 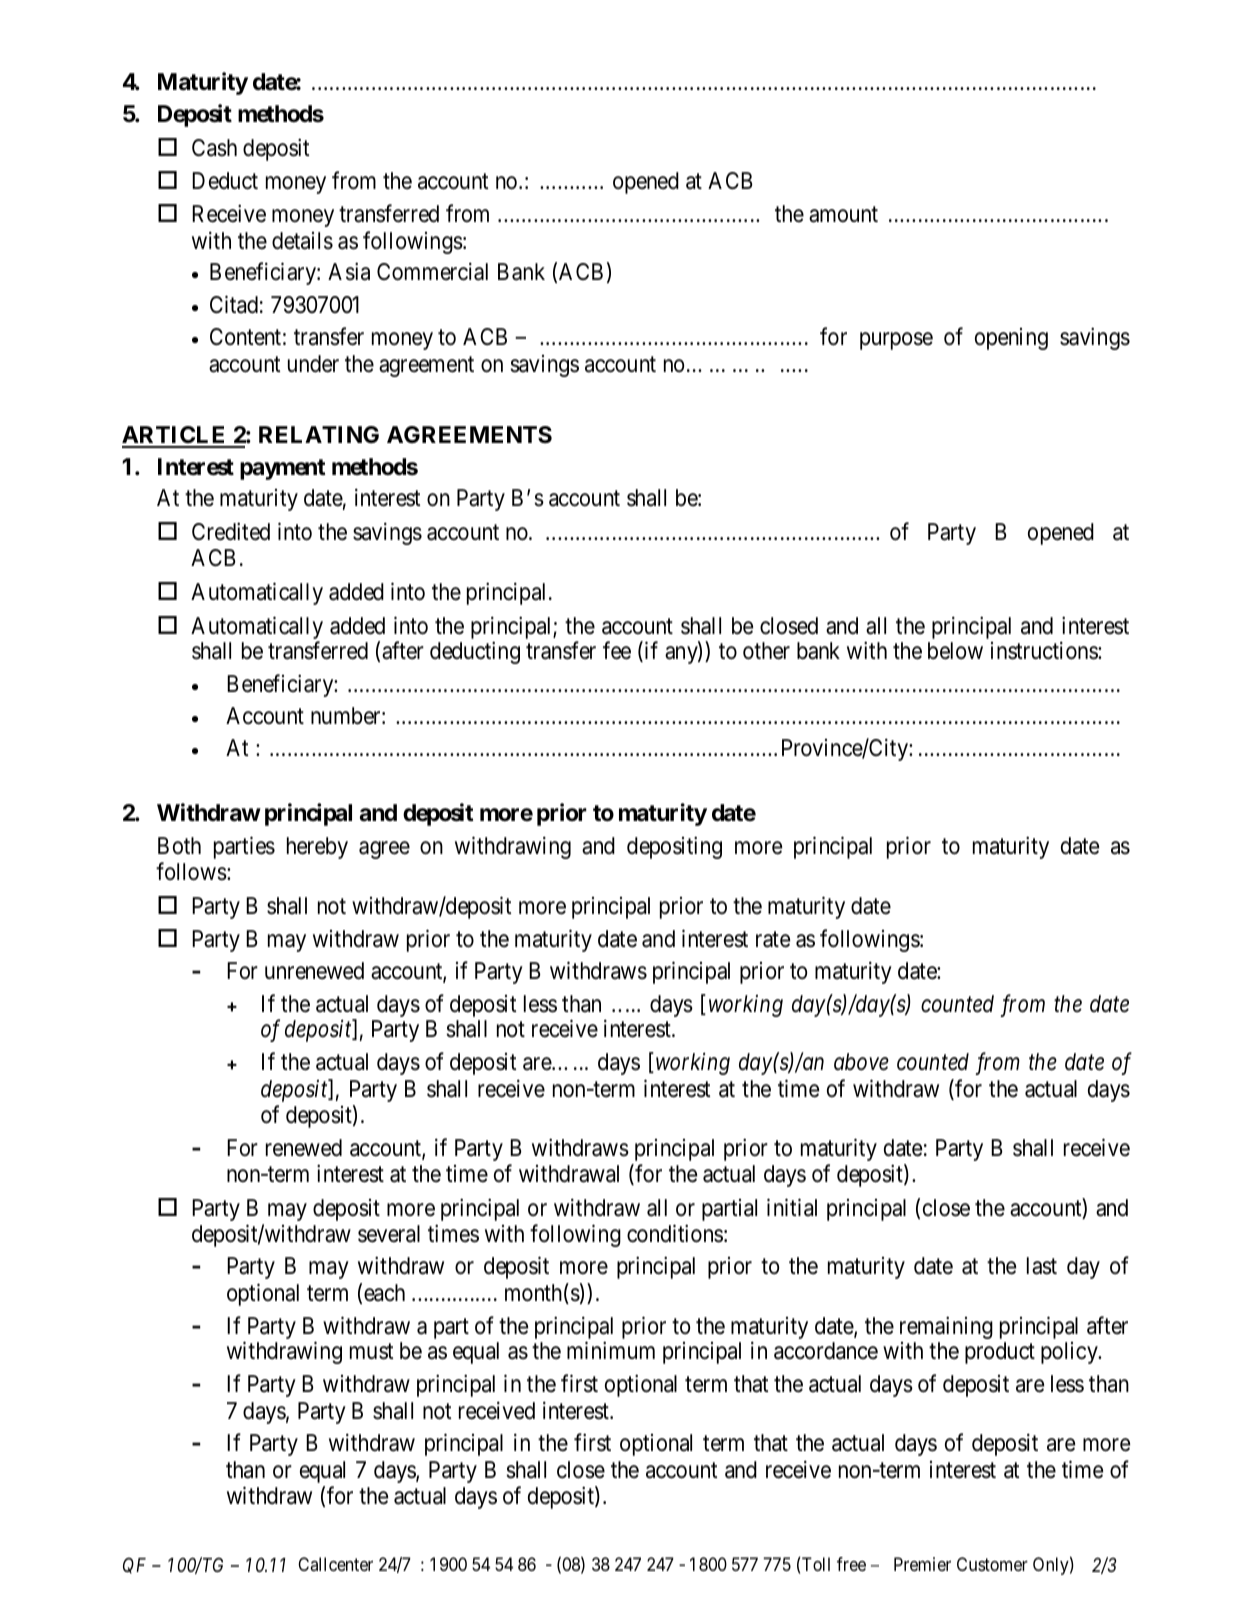 I want to click on fee, so click(x=617, y=650).
